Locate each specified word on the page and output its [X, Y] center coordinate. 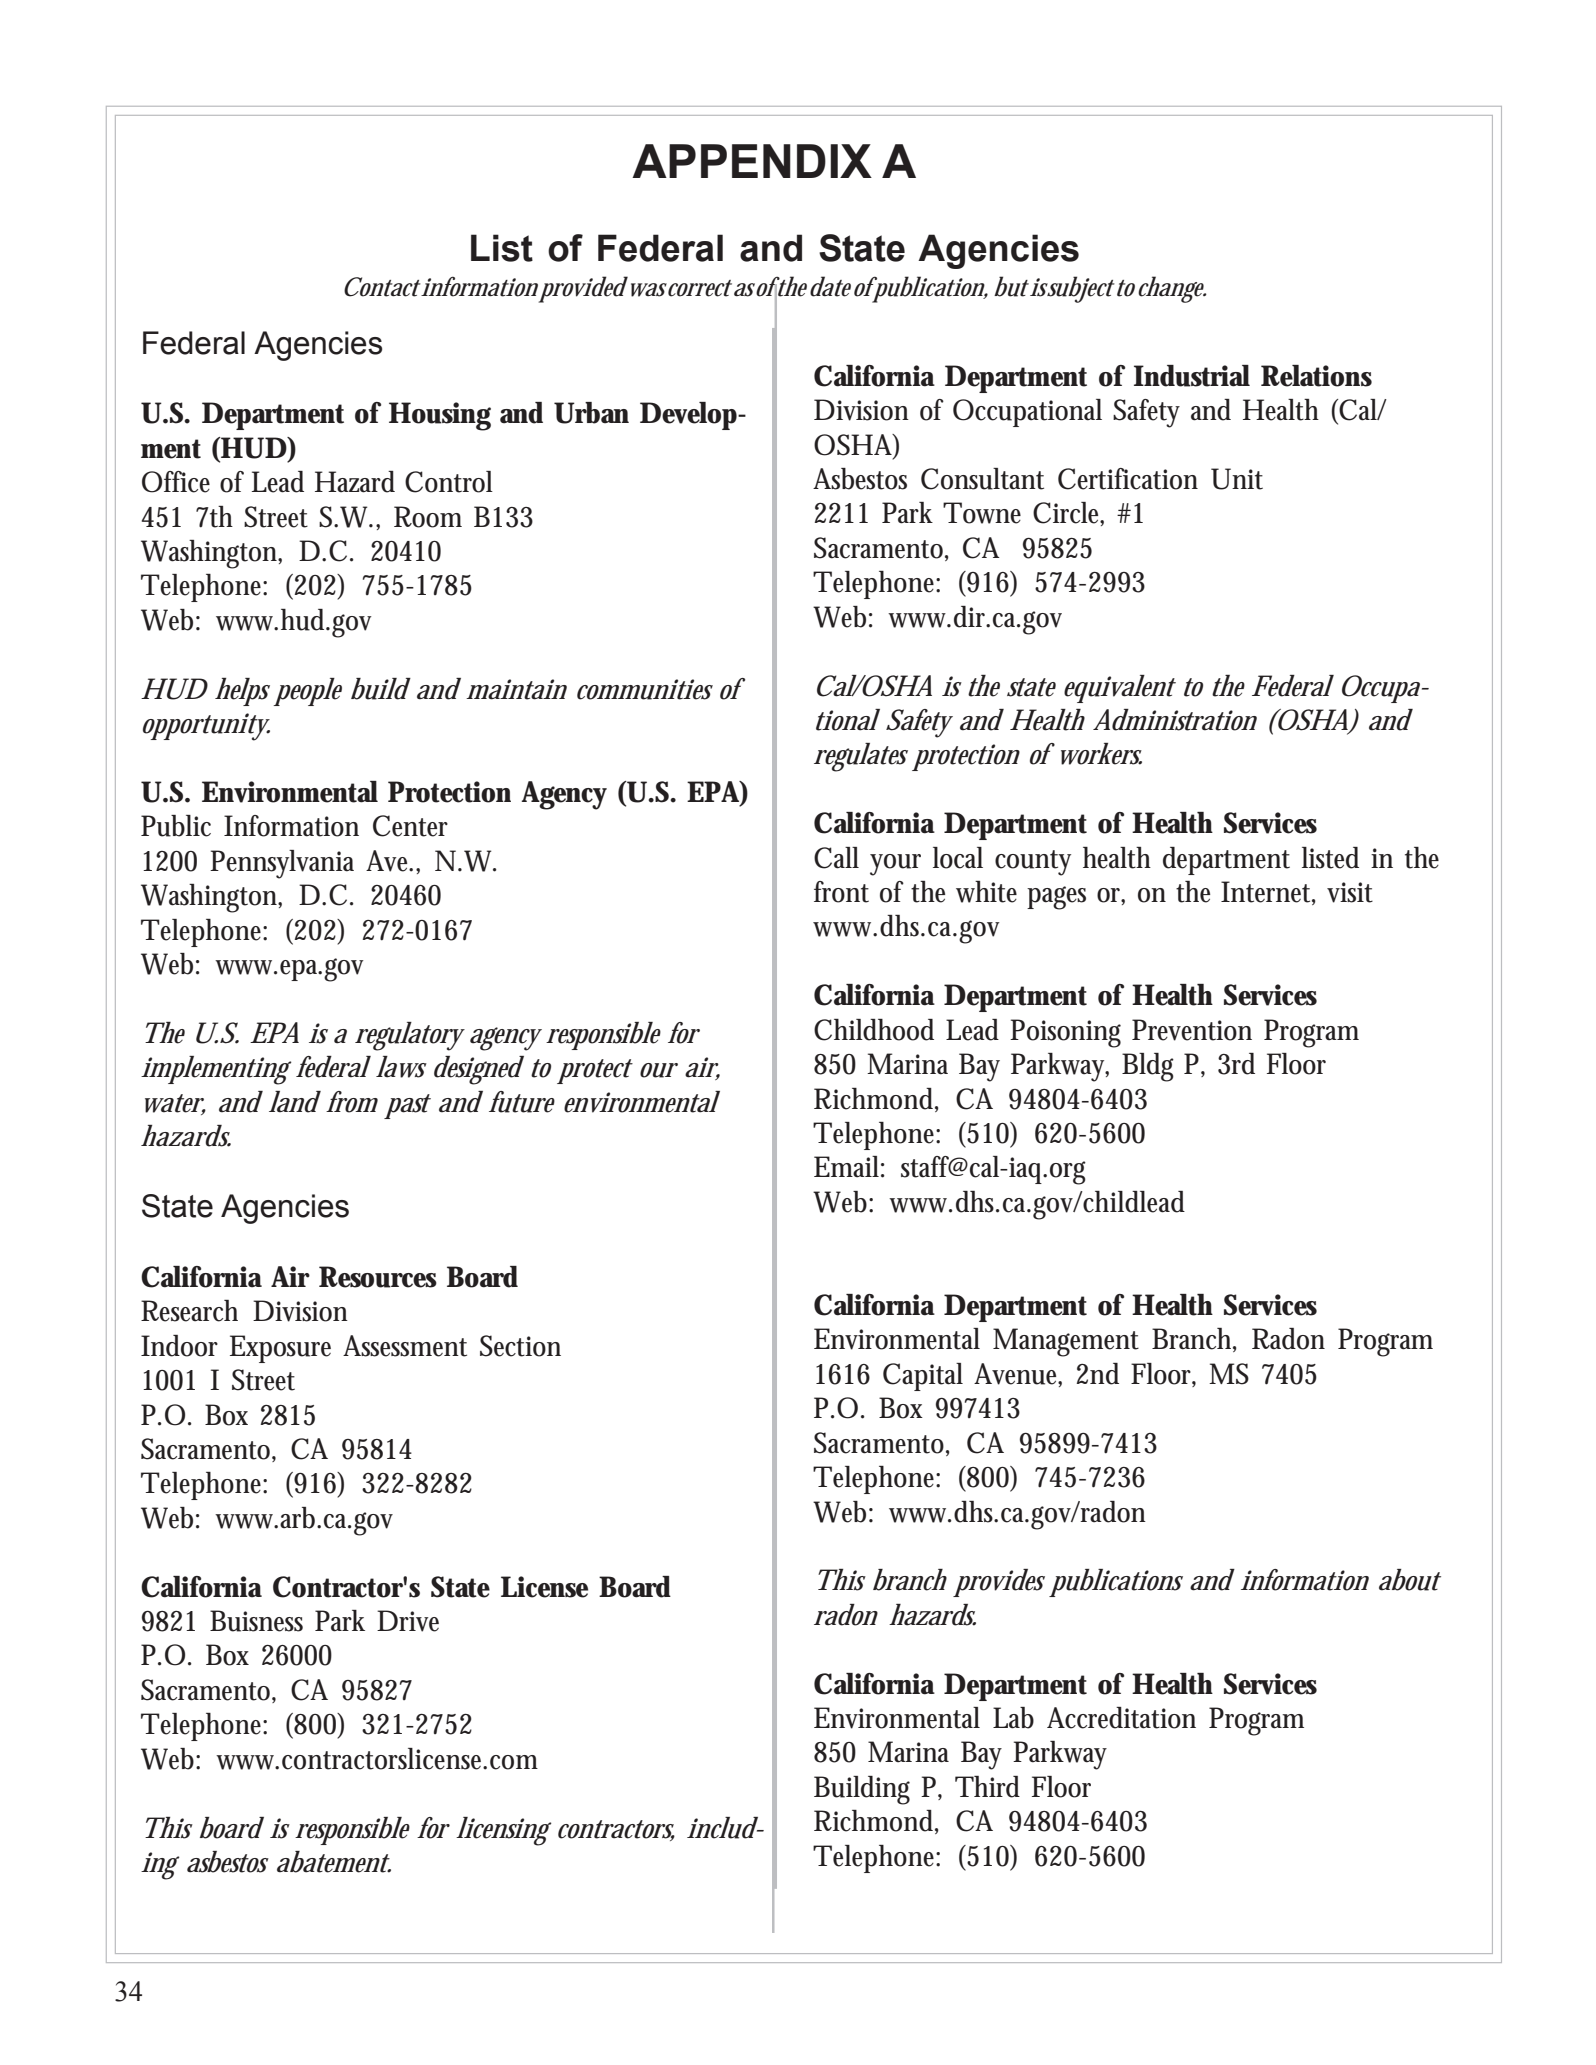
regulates [861, 757]
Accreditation [1121, 1718]
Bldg [1148, 1067]
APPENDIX [752, 161]
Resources [378, 1277]
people [308, 692]
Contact [382, 287]
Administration [1175, 720]
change [1172, 289]
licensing [503, 1831]
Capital [923, 1377]
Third [987, 1787]
